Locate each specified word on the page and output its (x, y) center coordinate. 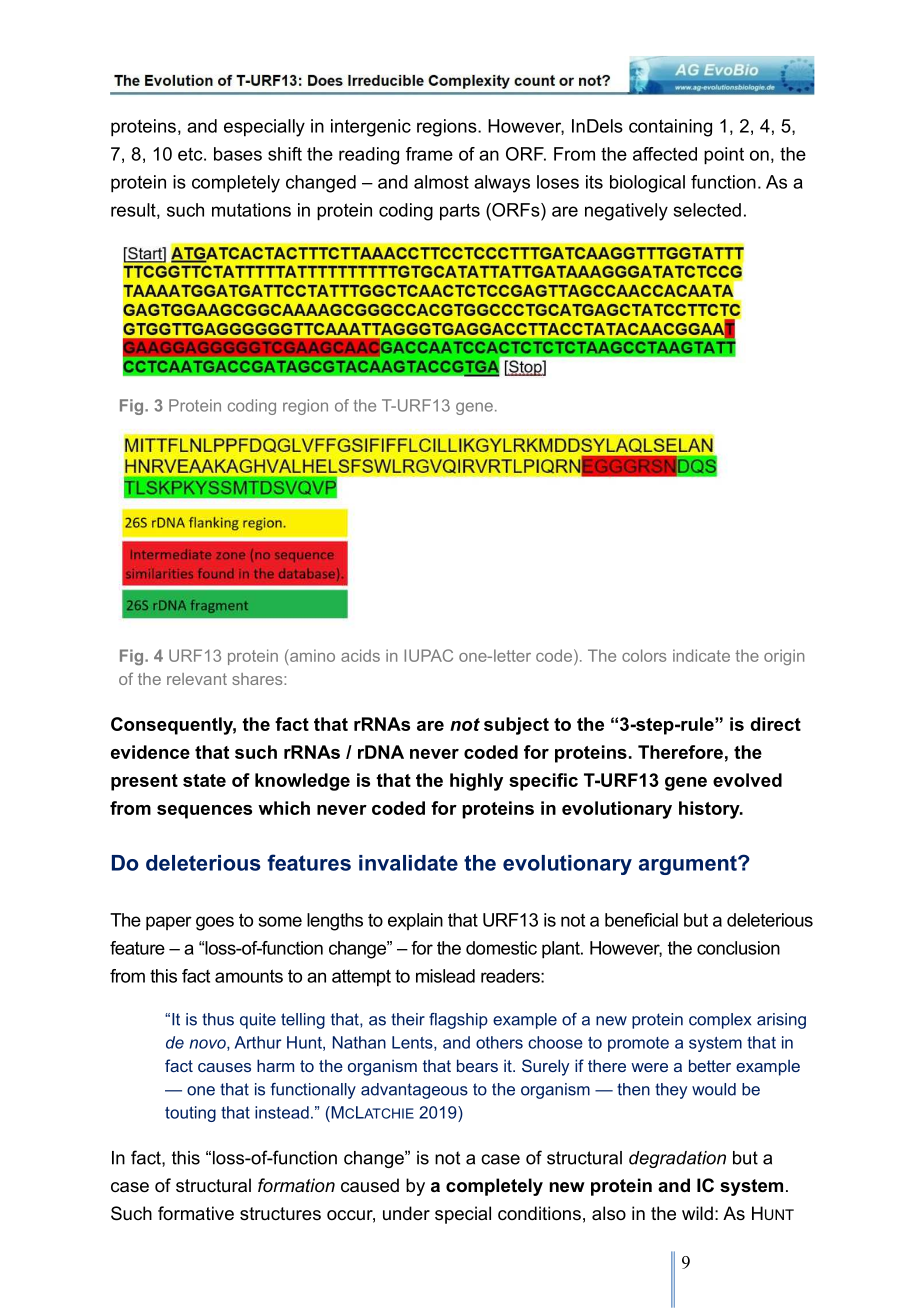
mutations (251, 210)
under (406, 1213)
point (724, 156)
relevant (197, 679)
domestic (501, 948)
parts (460, 212)
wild (697, 1213)
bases (238, 154)
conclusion (738, 948)
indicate (701, 655)
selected (707, 210)
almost (441, 182)
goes (215, 923)
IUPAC (428, 655)
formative (196, 1213)
